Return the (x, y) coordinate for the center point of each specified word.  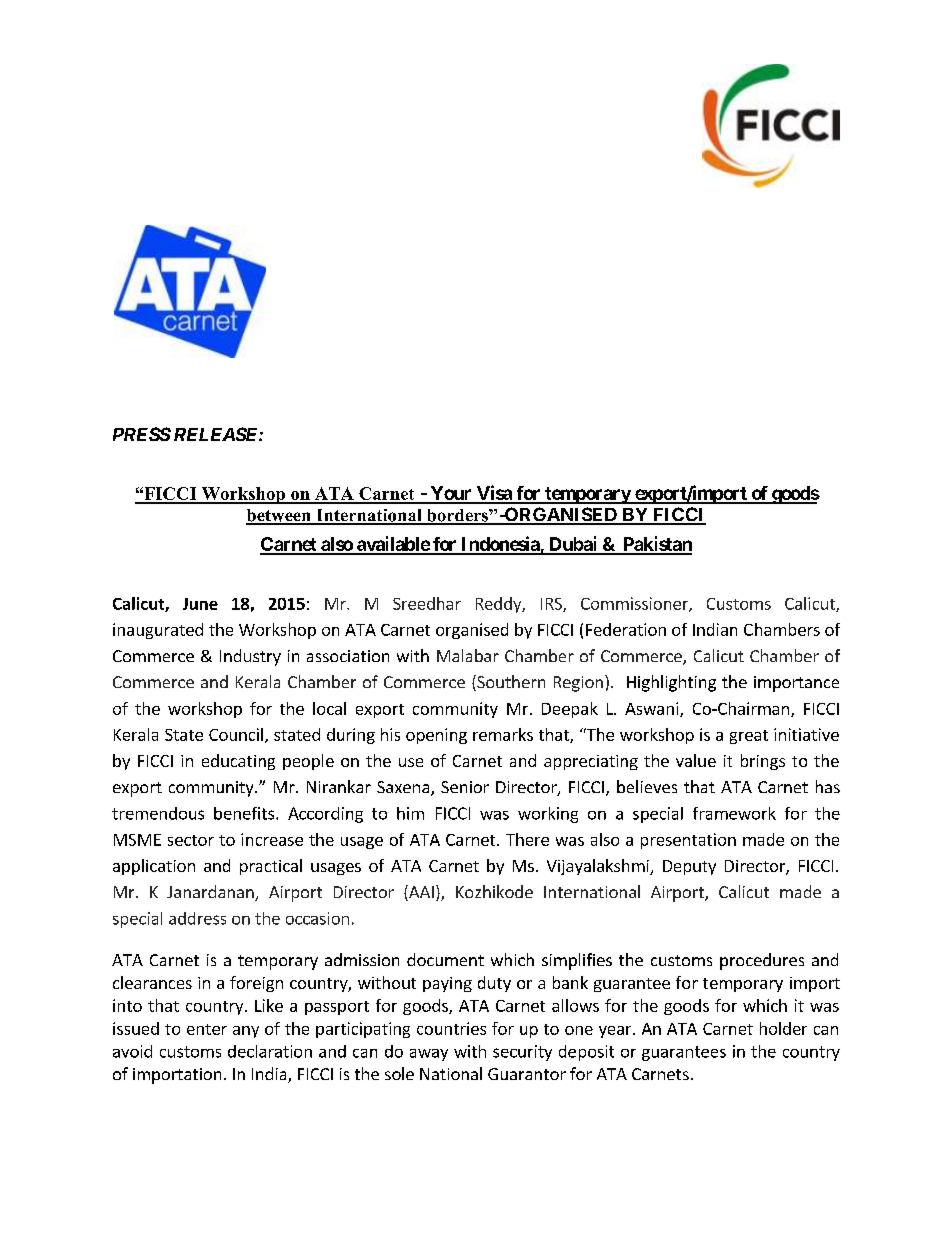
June (200, 604)
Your (451, 494)
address (197, 918)
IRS (552, 605)
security (522, 1053)
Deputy (689, 867)
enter (207, 1029)
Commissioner (635, 604)
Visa (494, 494)
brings (763, 762)
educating (238, 762)
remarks (503, 734)
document (445, 959)
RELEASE (217, 434)
